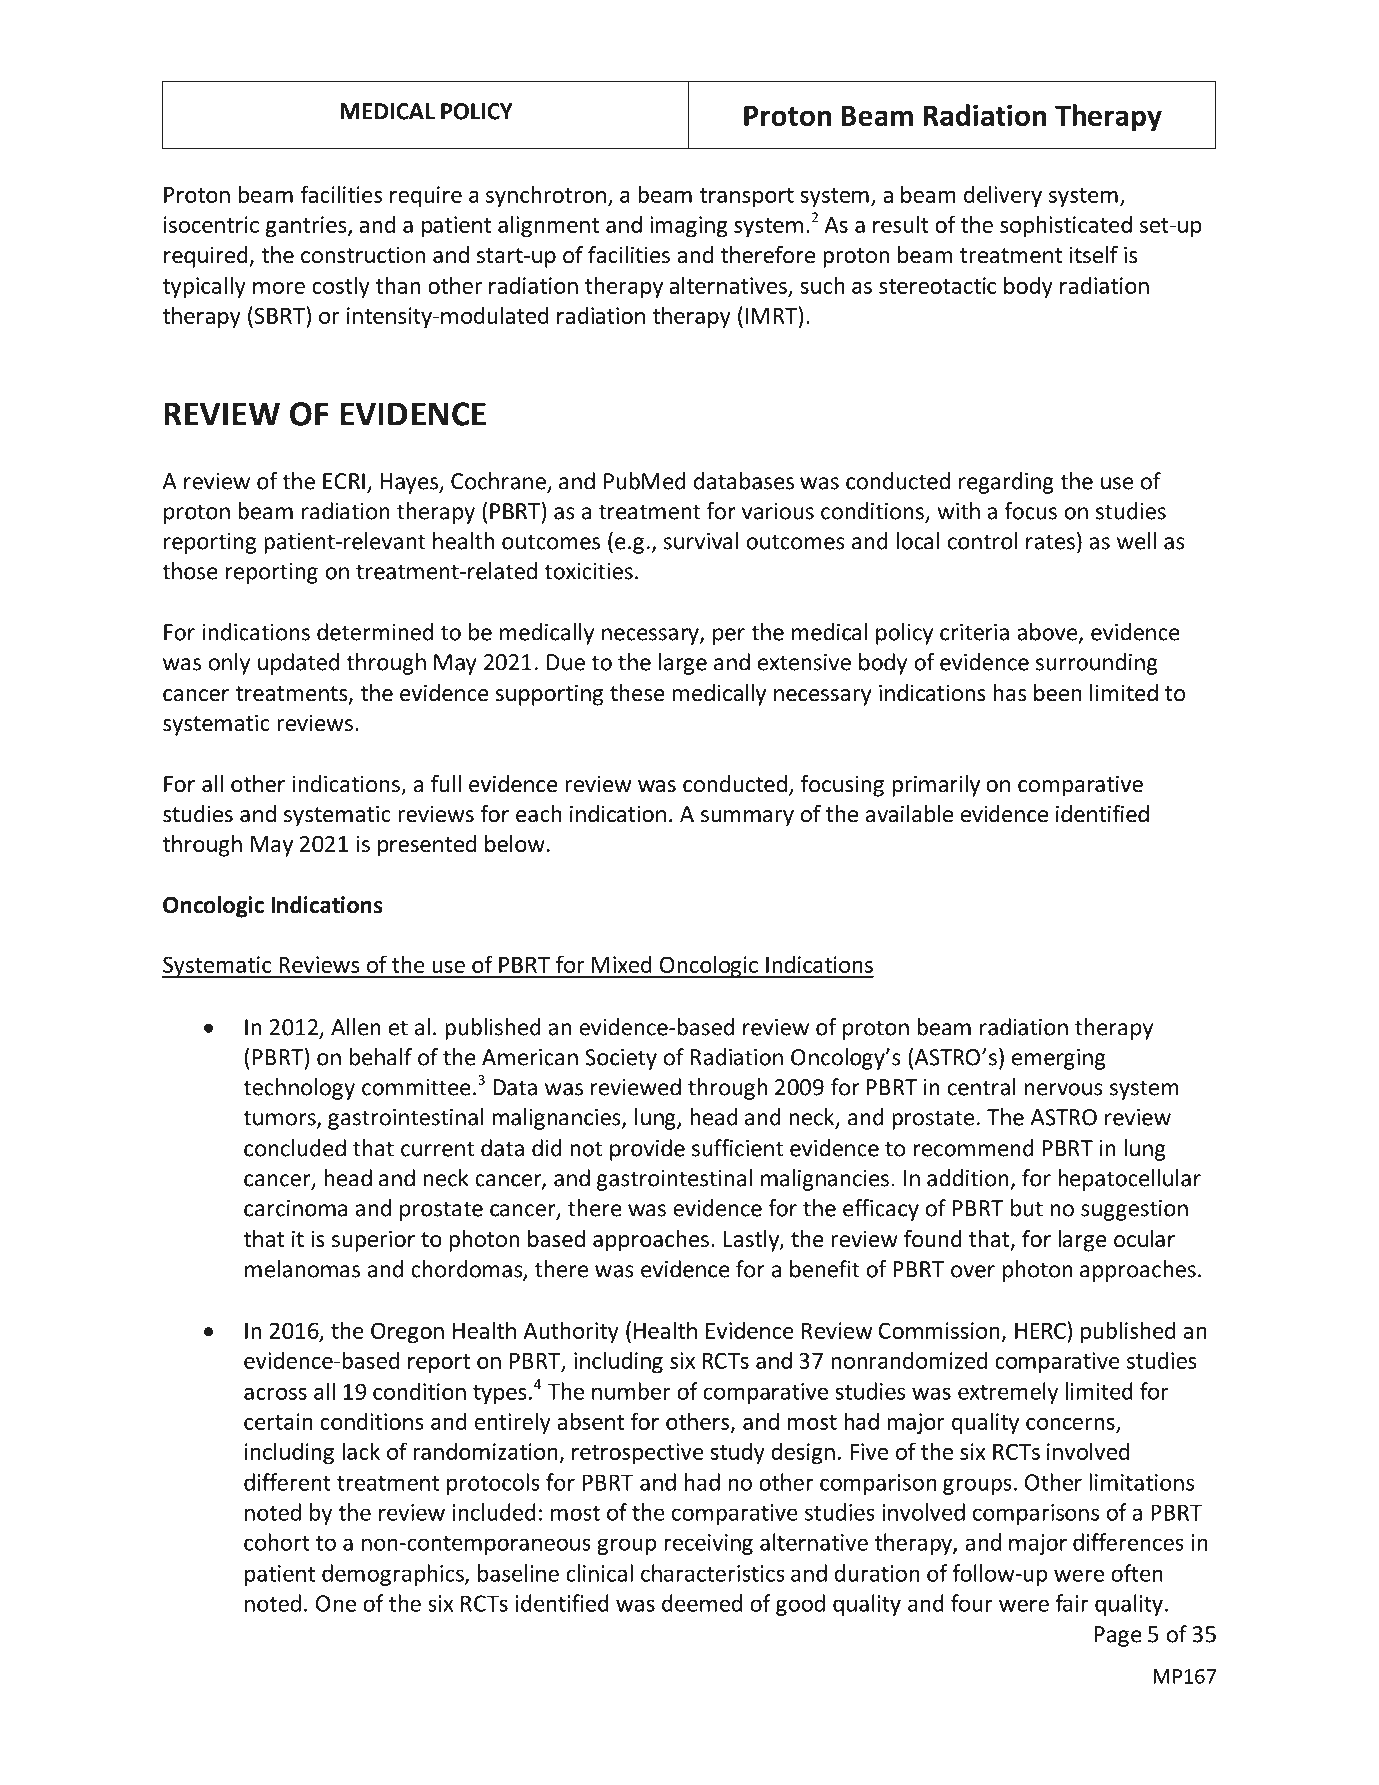  What do you see at coordinates (689, 227) in the page?
I see `imaging` at bounding box center [689, 227].
